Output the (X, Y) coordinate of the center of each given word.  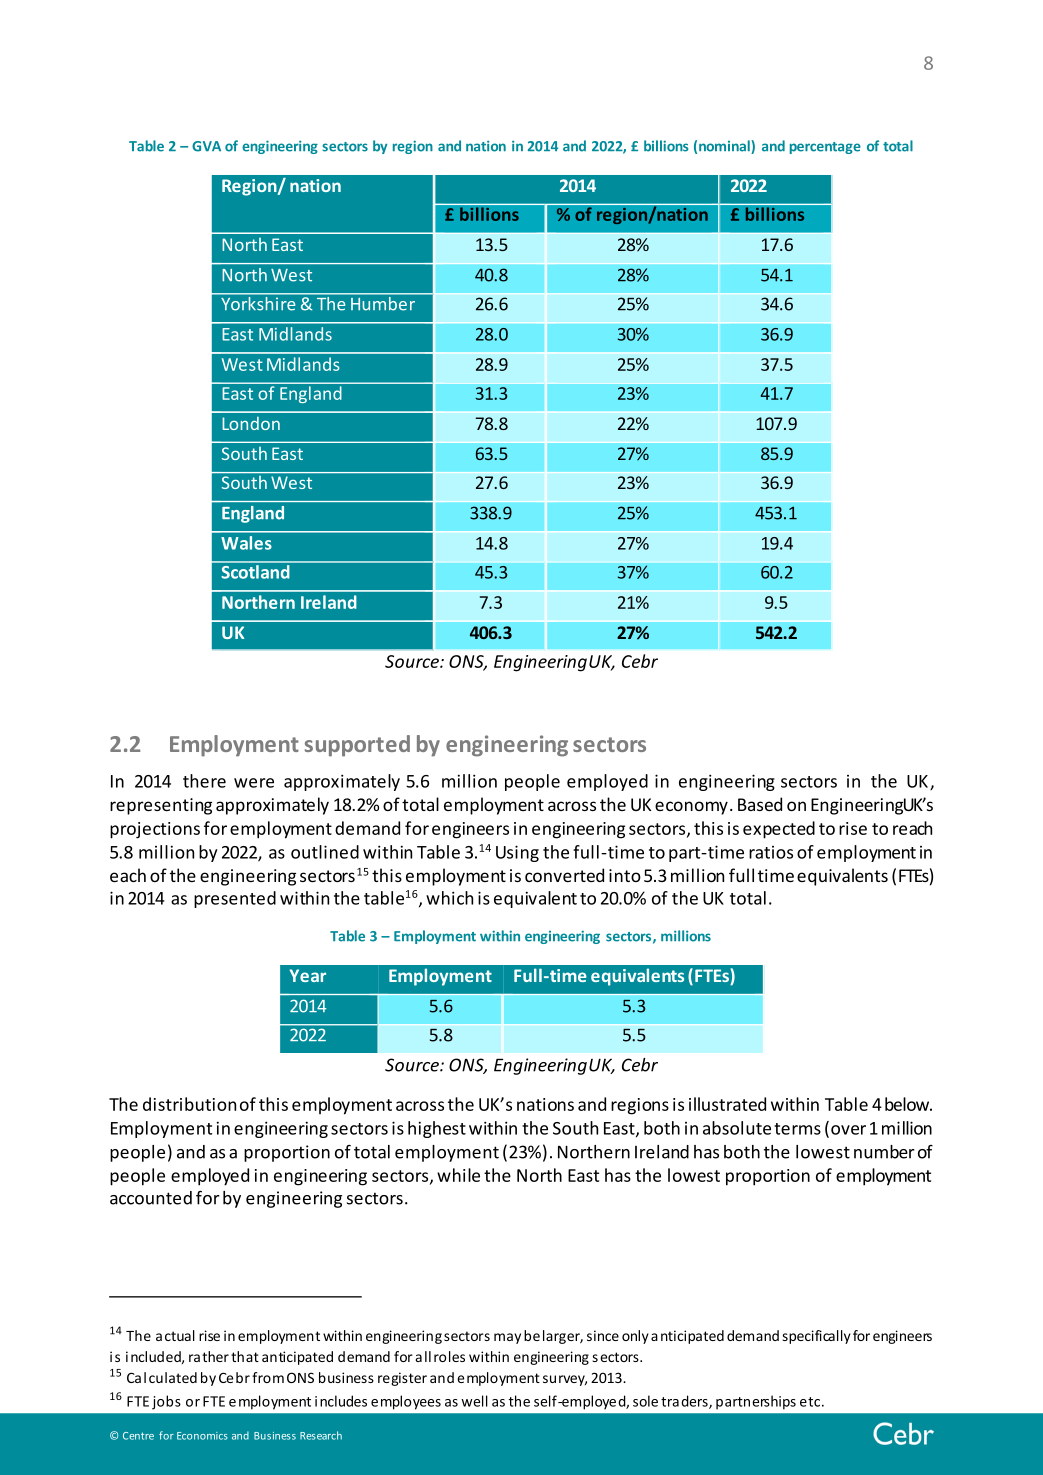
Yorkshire (258, 302)
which (449, 898)
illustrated (727, 1104)
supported (357, 746)
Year (308, 975)
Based (760, 804)
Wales (246, 543)
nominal (725, 147)
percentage (825, 148)
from (268, 1377)
